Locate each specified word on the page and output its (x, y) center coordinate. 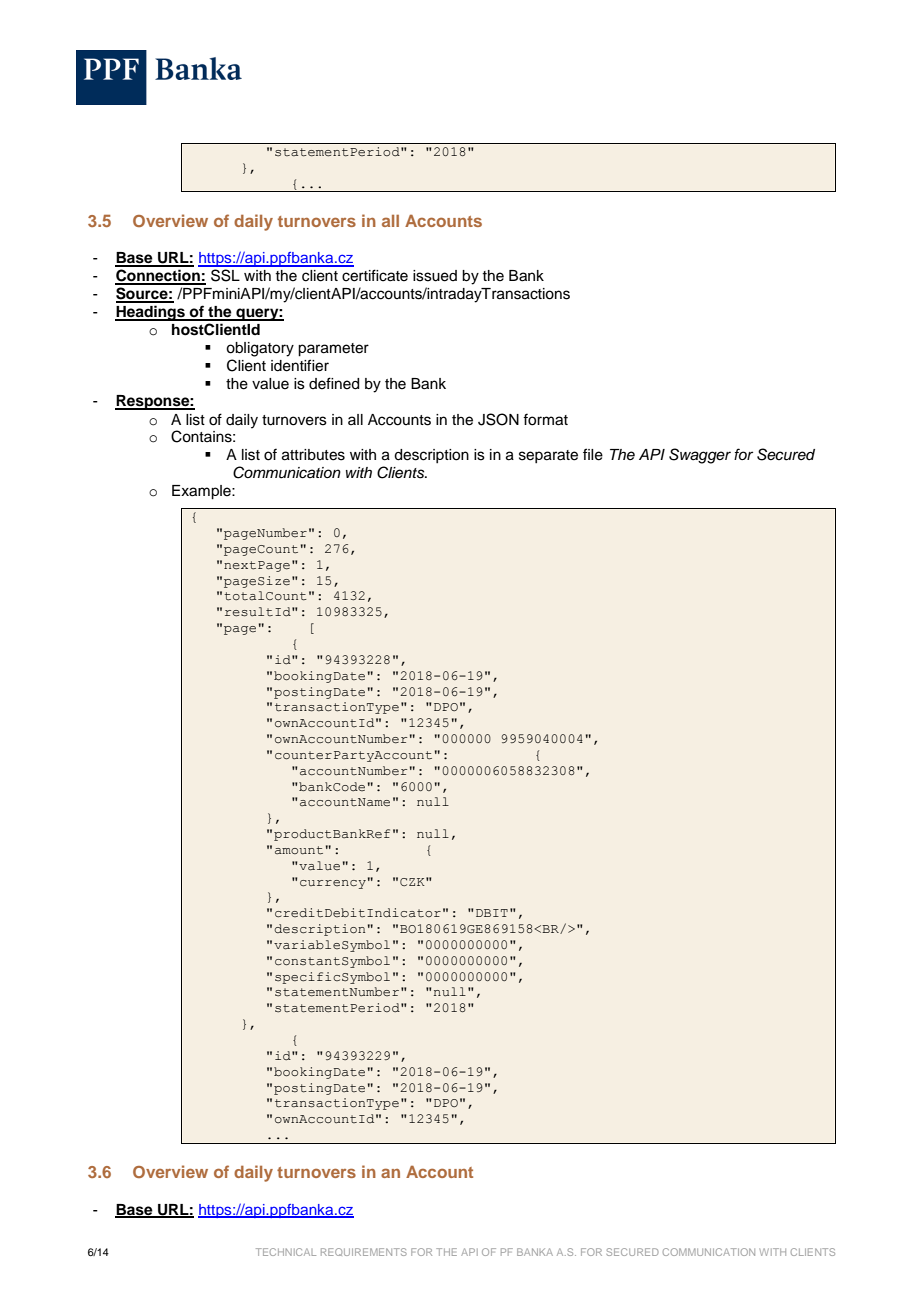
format (545, 419)
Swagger (700, 456)
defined (334, 383)
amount (299, 850)
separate (548, 456)
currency (333, 884)
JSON (498, 419)
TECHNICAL (286, 1252)
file (593, 454)
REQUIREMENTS (364, 1252)
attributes (313, 455)
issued (435, 276)
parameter (333, 350)
